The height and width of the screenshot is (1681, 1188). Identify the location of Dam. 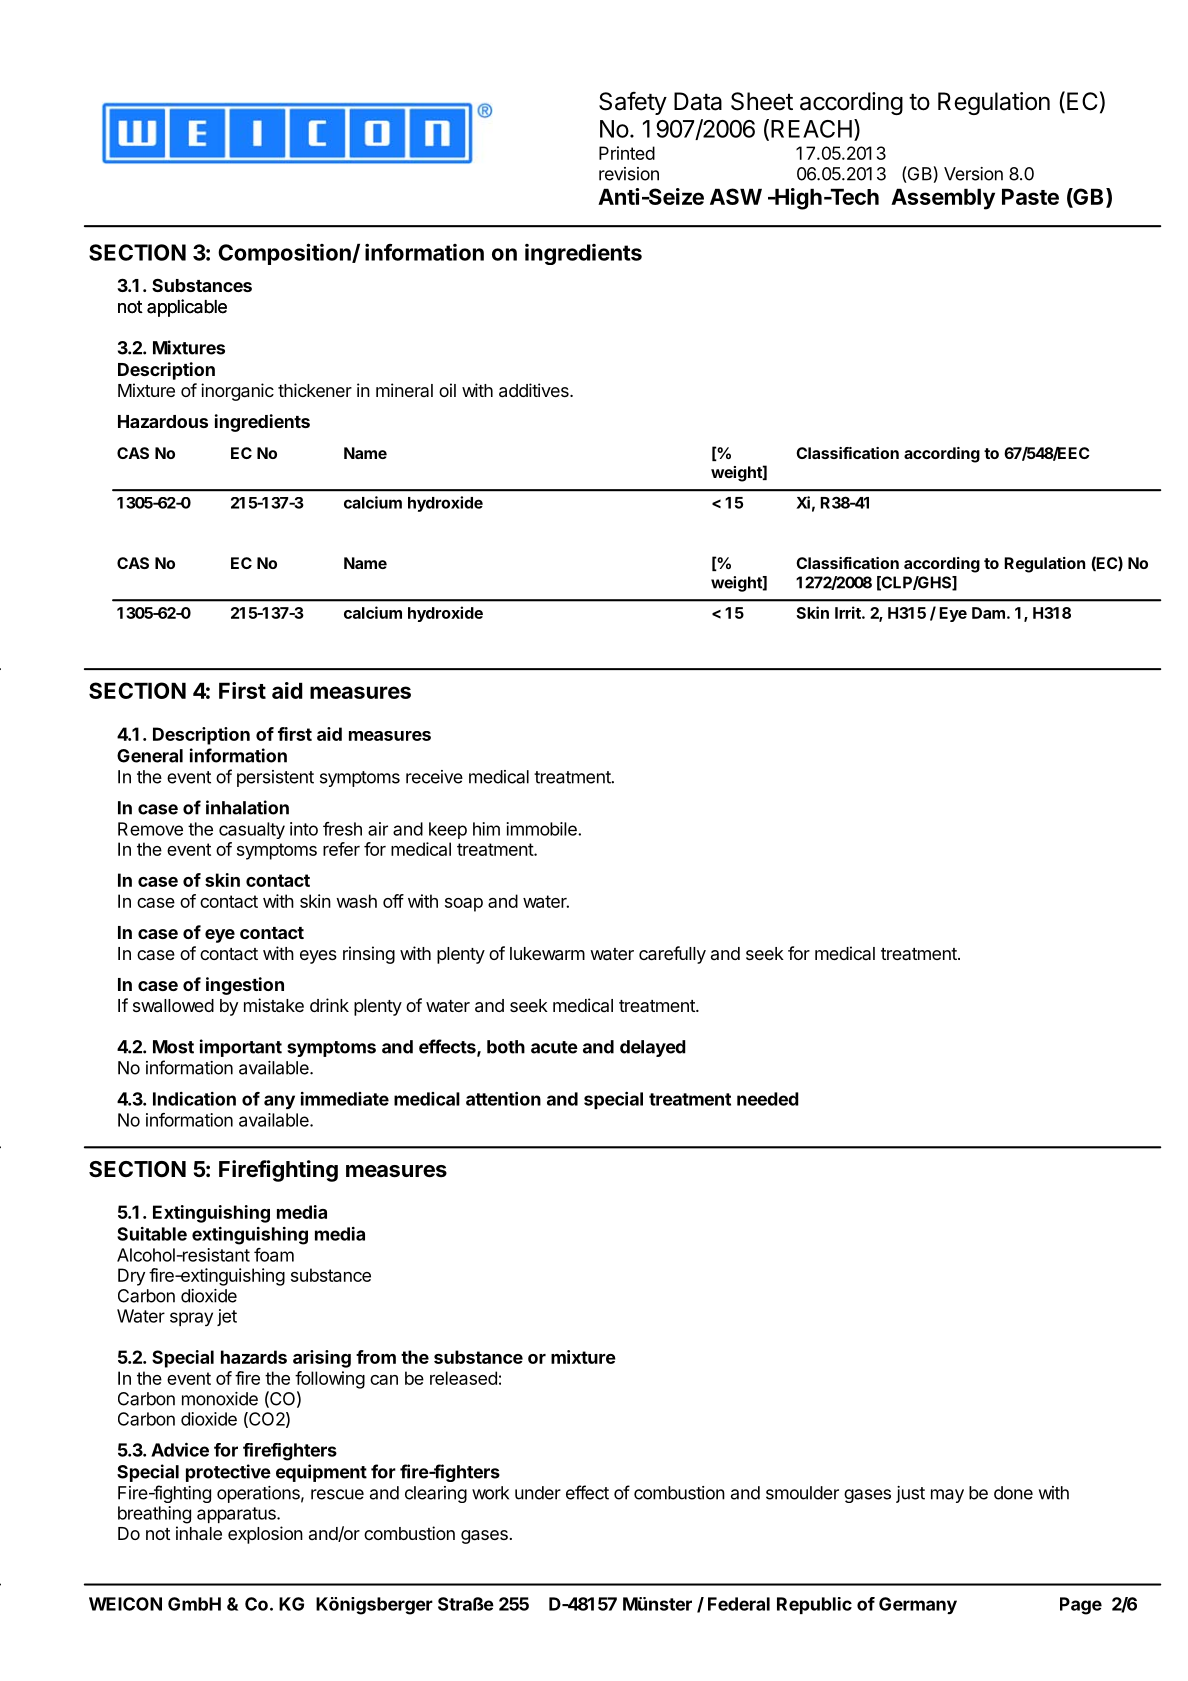
(988, 613).
